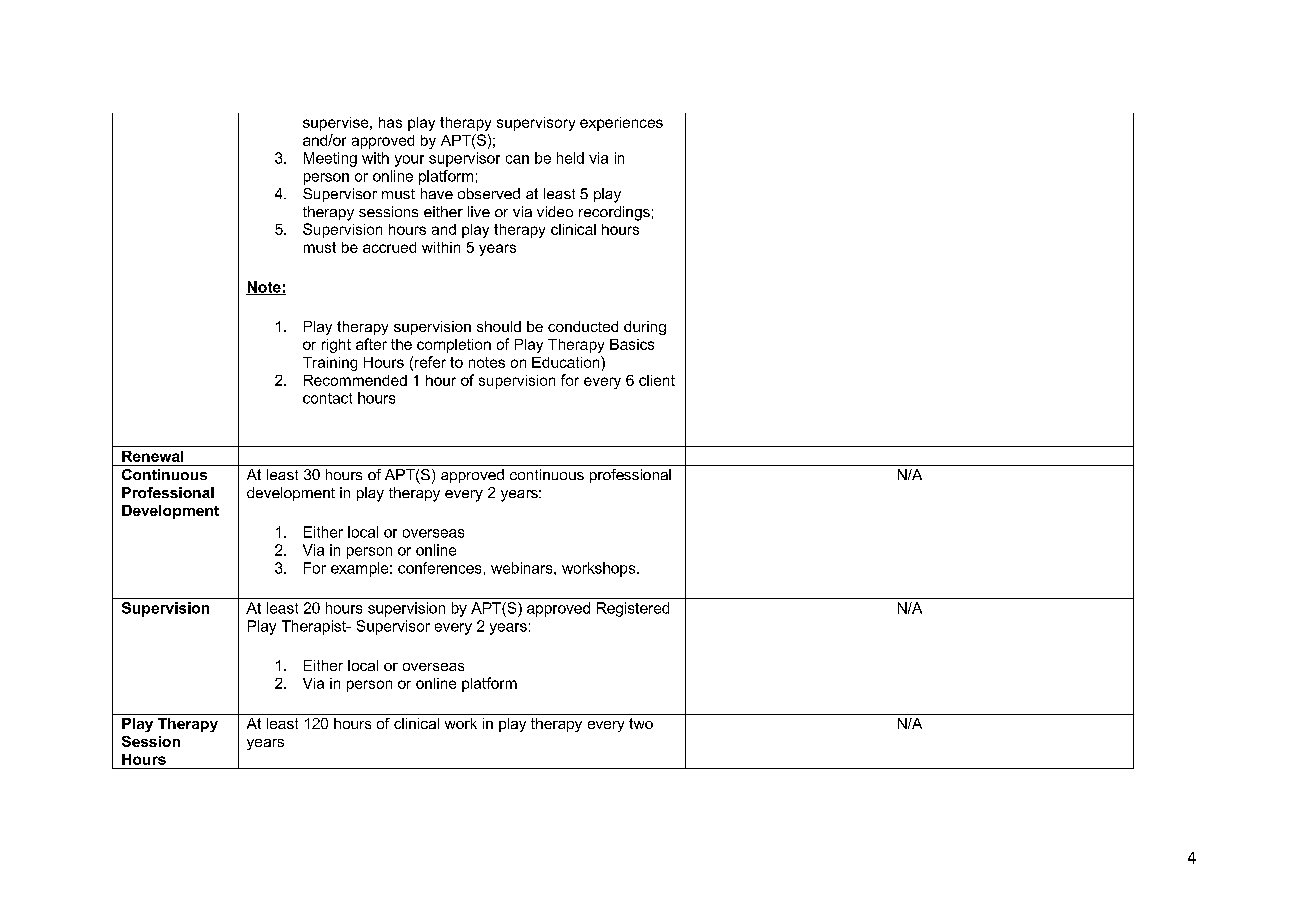  Describe the element at coordinates (327, 398) in the screenshot. I see `contact` at that location.
